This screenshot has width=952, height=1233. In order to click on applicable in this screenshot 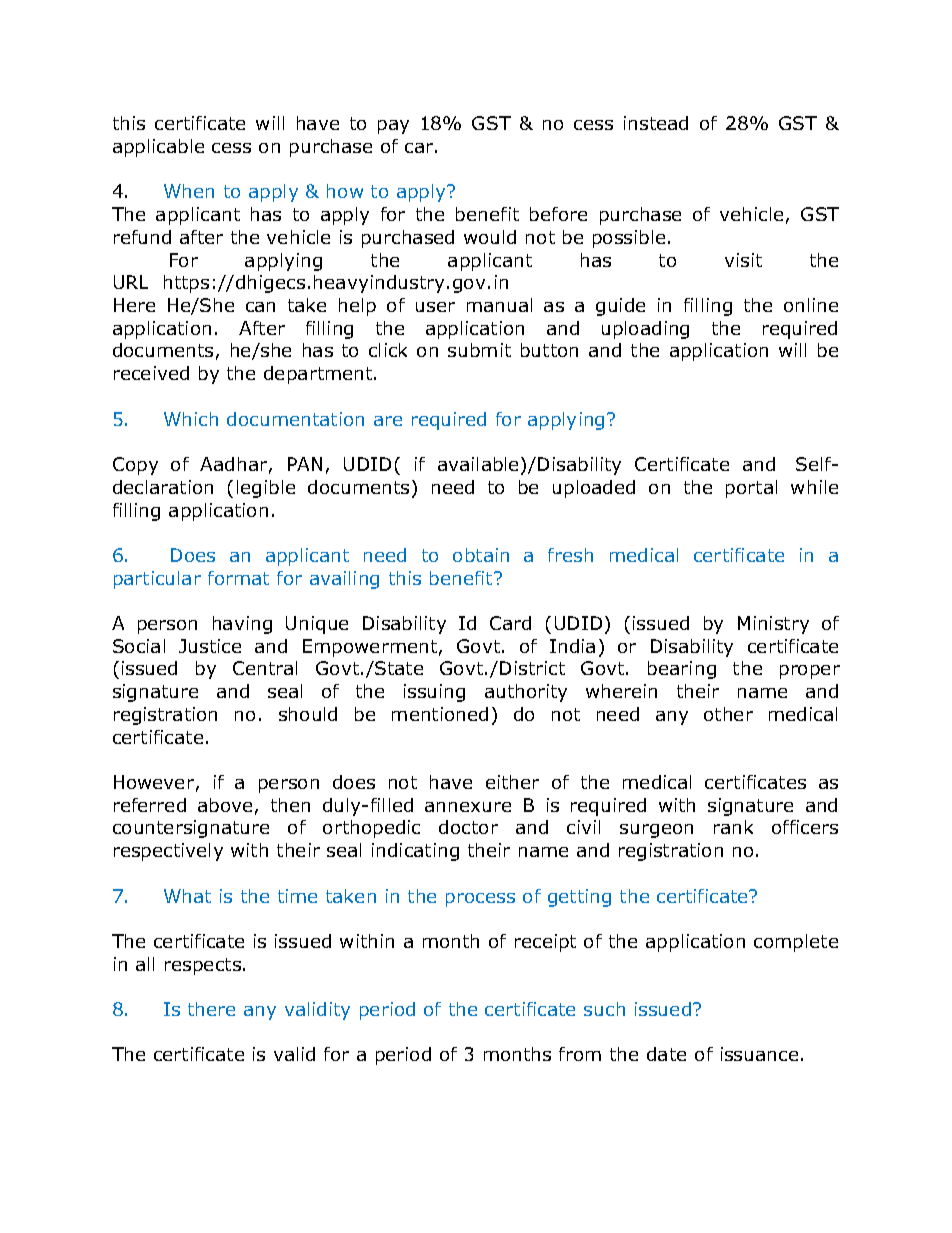, I will do `click(158, 148)`.
